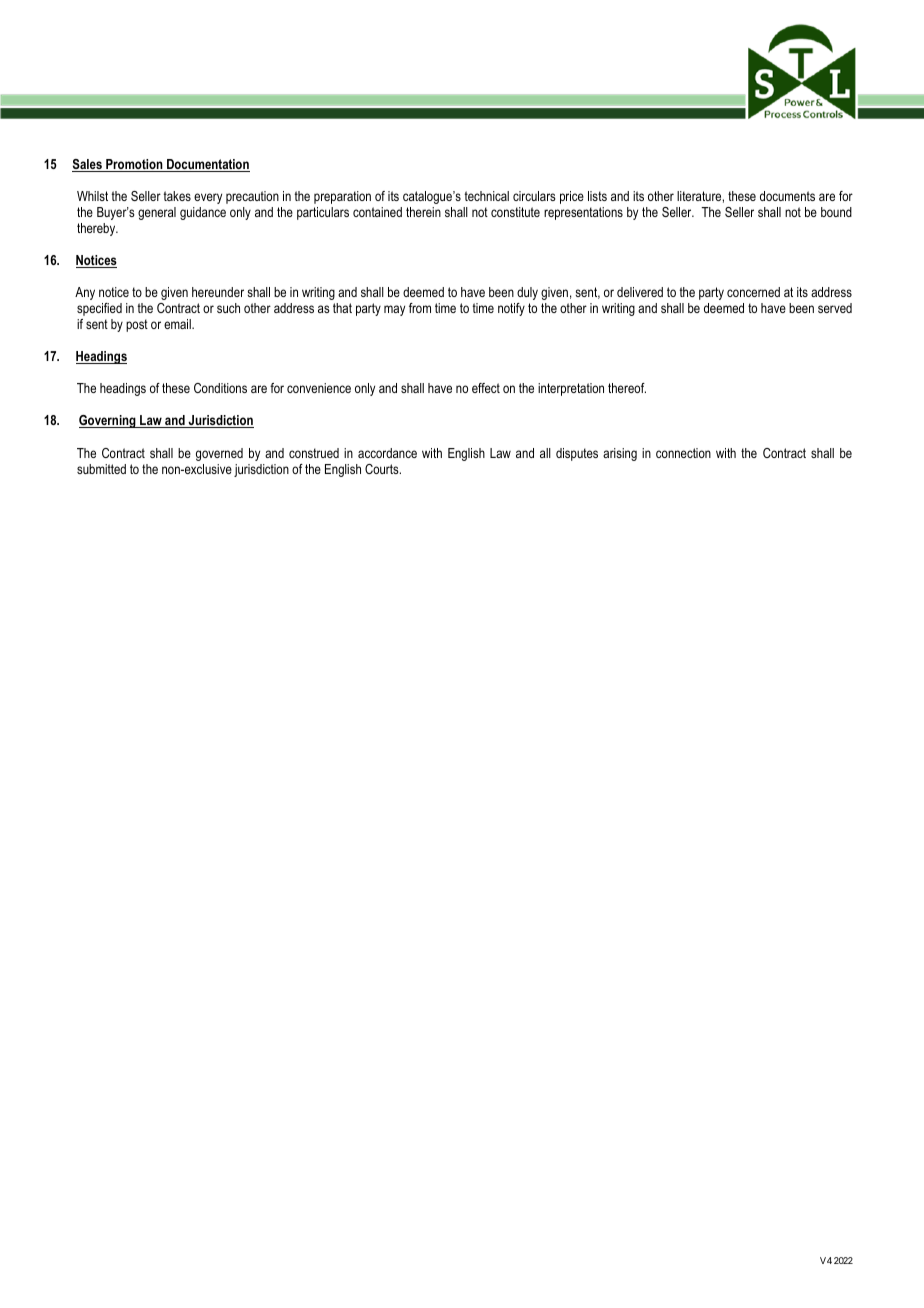 This screenshot has height=1308, width=924. Describe the element at coordinates (219, 454) in the screenshot. I see `governed` at that location.
